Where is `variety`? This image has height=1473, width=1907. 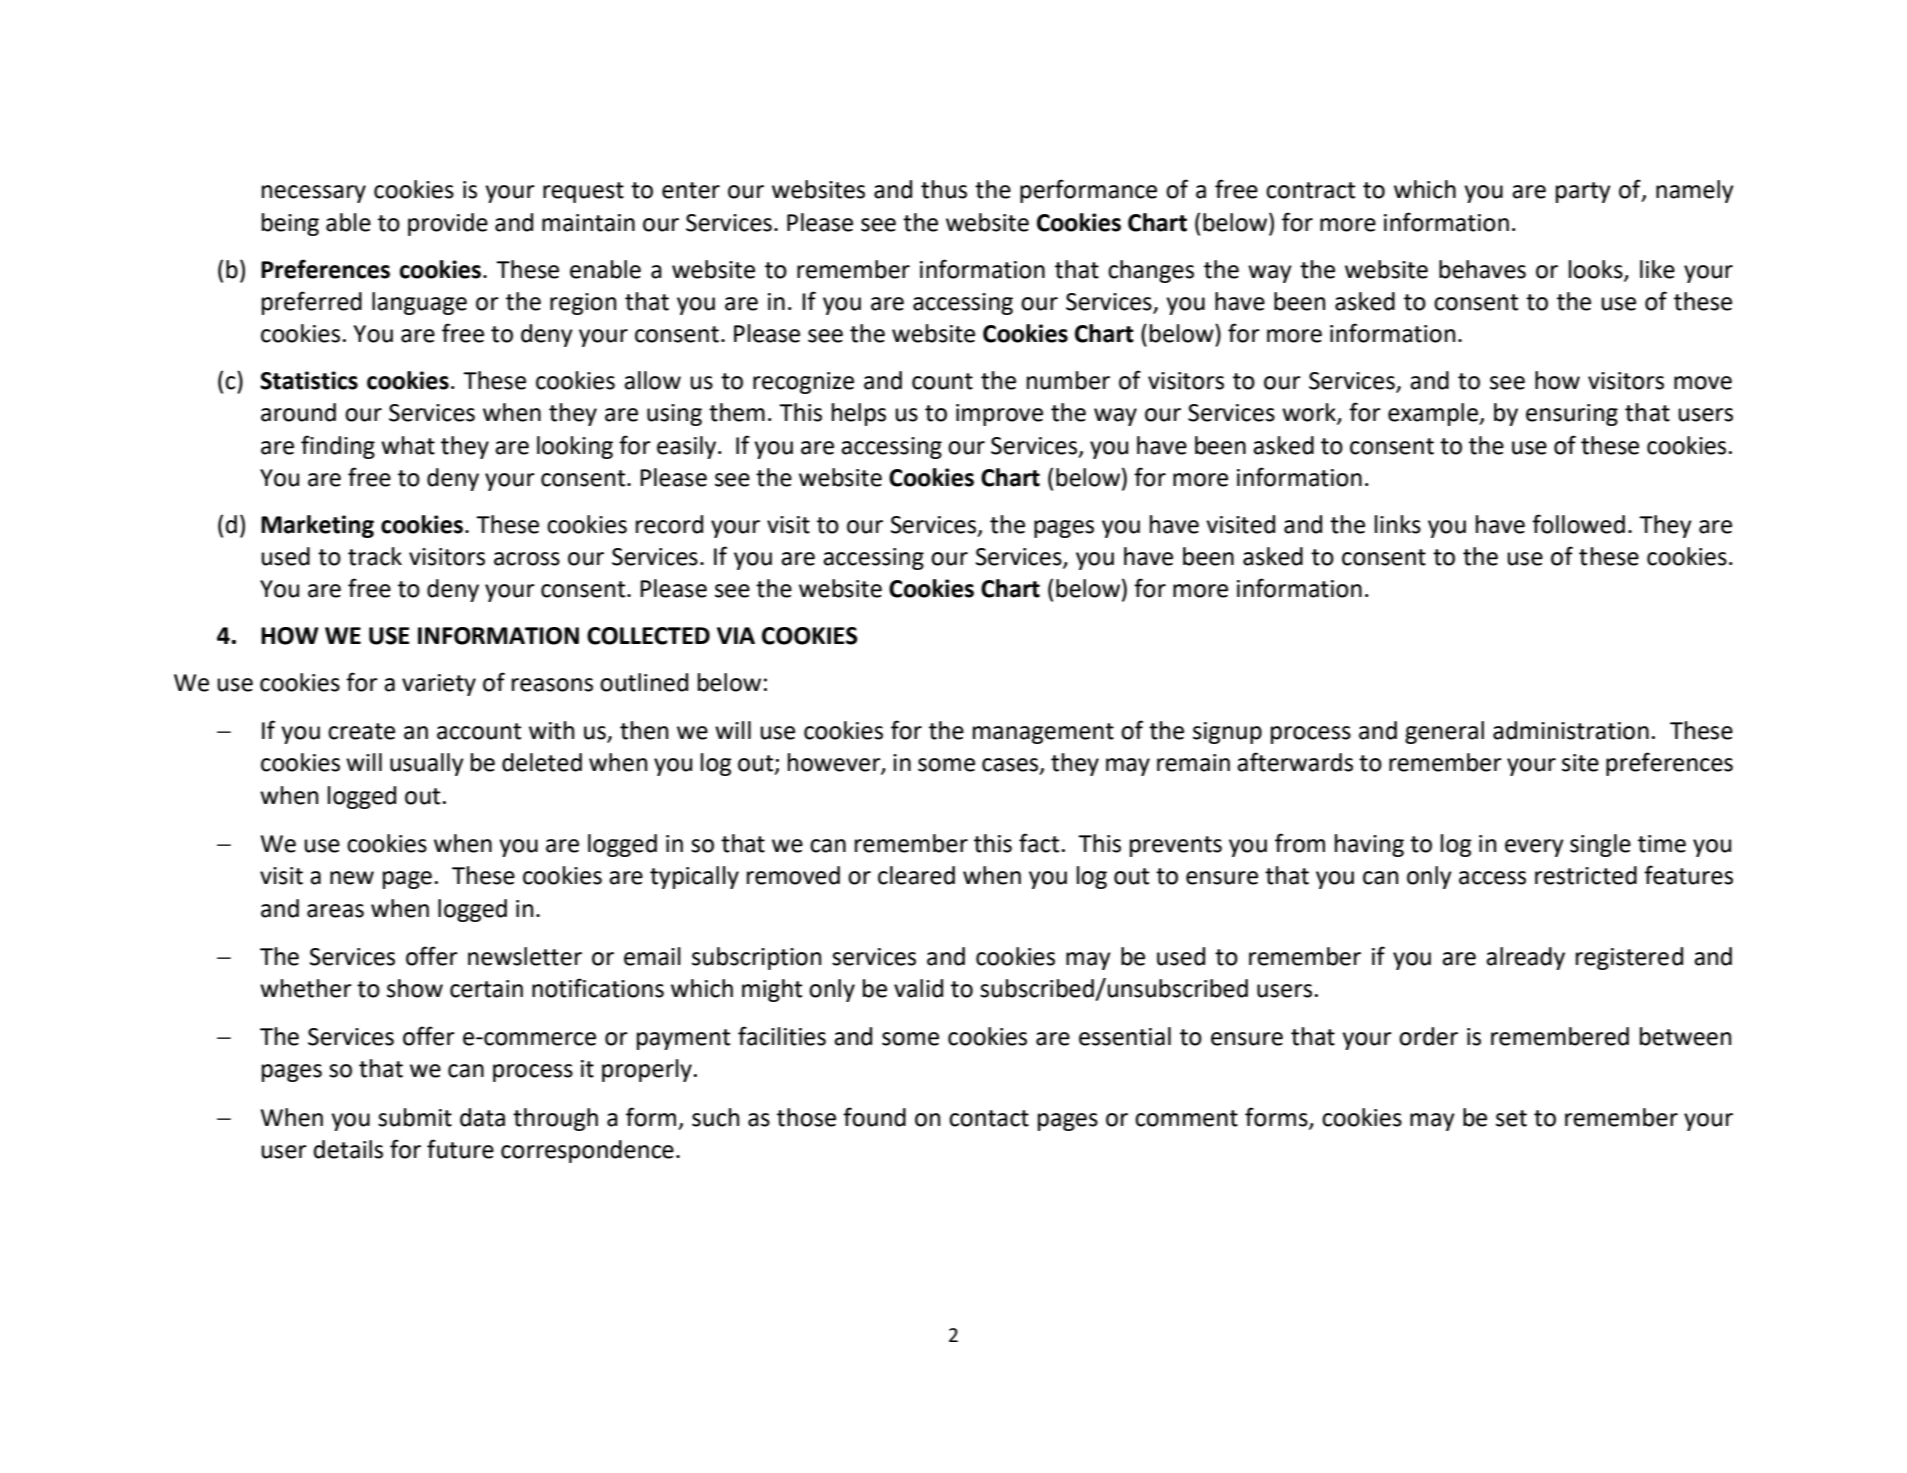
variety is located at coordinates (439, 685).
